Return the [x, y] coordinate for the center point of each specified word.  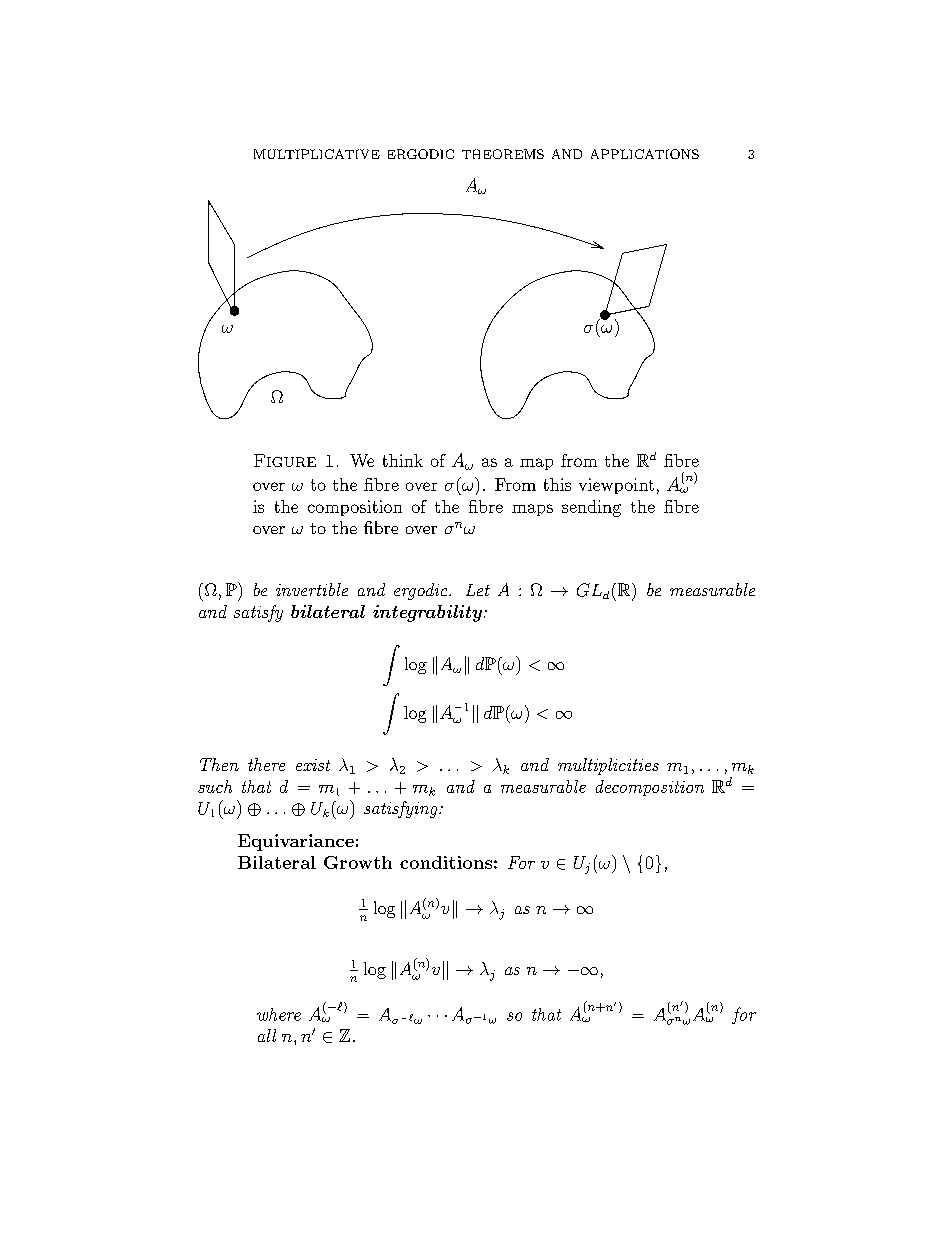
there [266, 764]
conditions [446, 862]
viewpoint [616, 486]
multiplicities [608, 766]
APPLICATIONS [645, 154]
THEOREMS [503, 154]
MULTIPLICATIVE [317, 154]
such [215, 786]
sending [591, 508]
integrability [427, 613]
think [403, 460]
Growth [358, 862]
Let [478, 590]
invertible [312, 589]
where [279, 1014]
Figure [285, 460]
